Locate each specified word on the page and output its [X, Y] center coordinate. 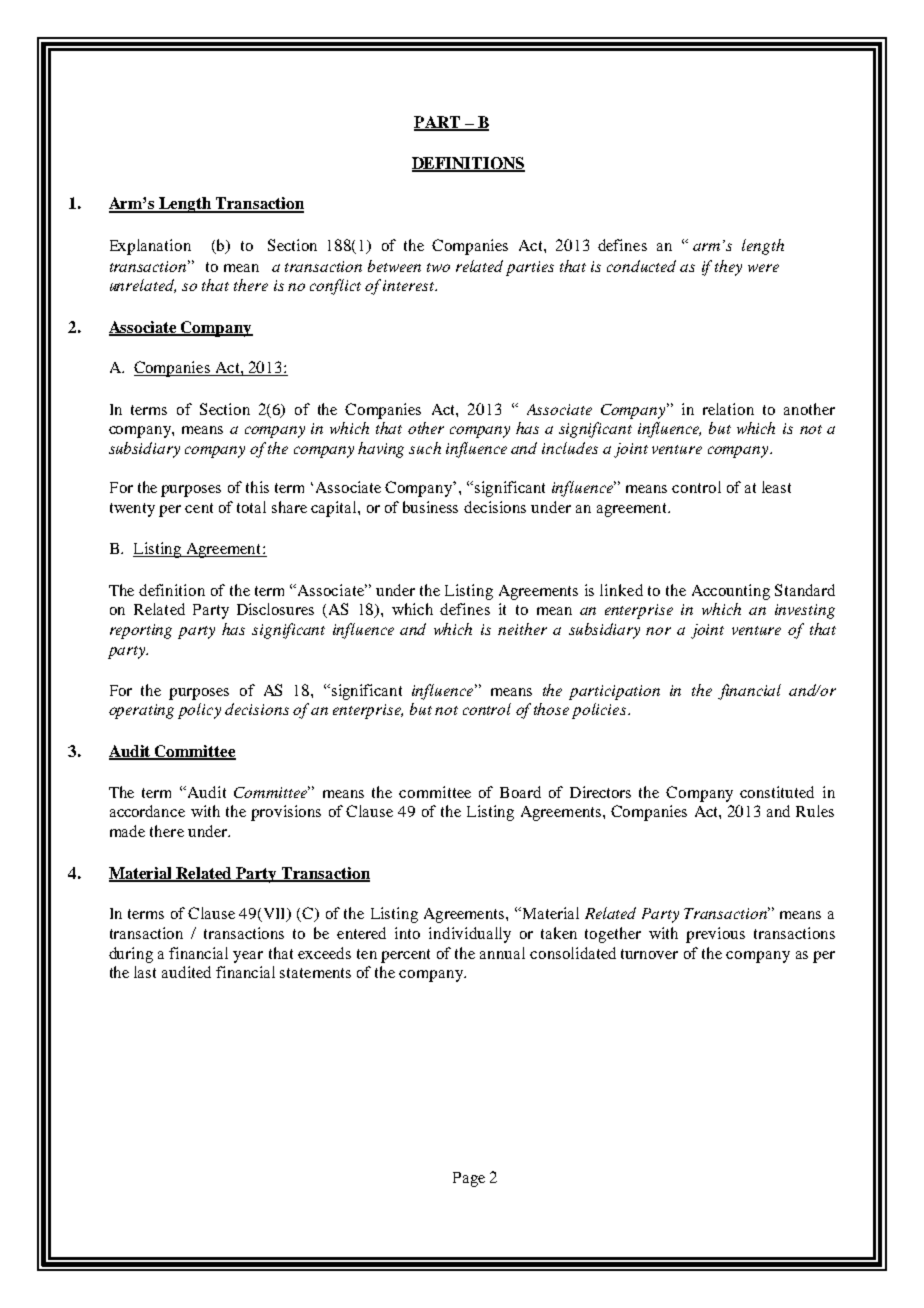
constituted [777, 792]
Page [469, 1179]
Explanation [150, 247]
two [438, 267]
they [728, 268]
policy [199, 711]
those [551, 709]
